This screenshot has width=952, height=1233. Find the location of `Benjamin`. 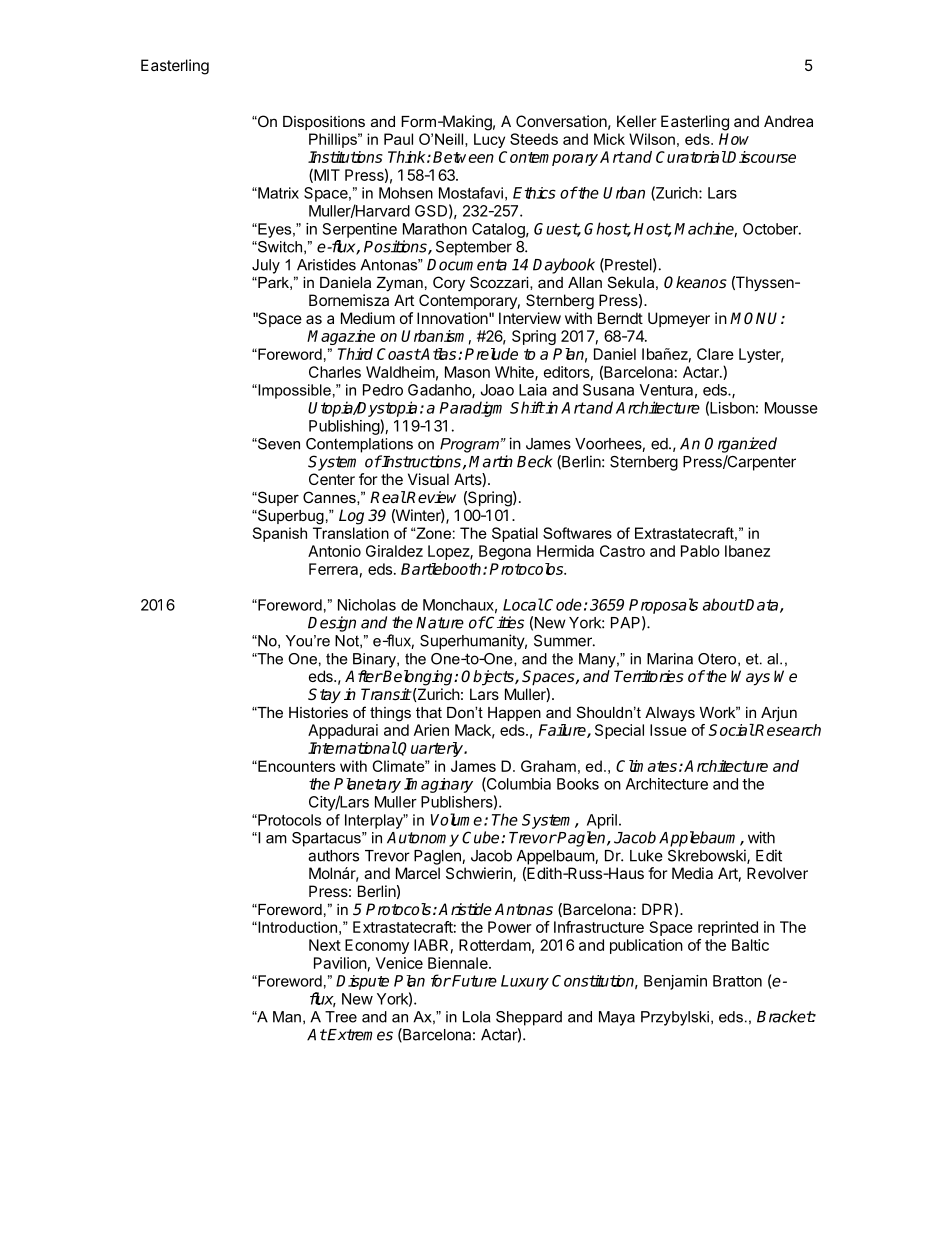

Benjamin is located at coordinates (675, 982).
